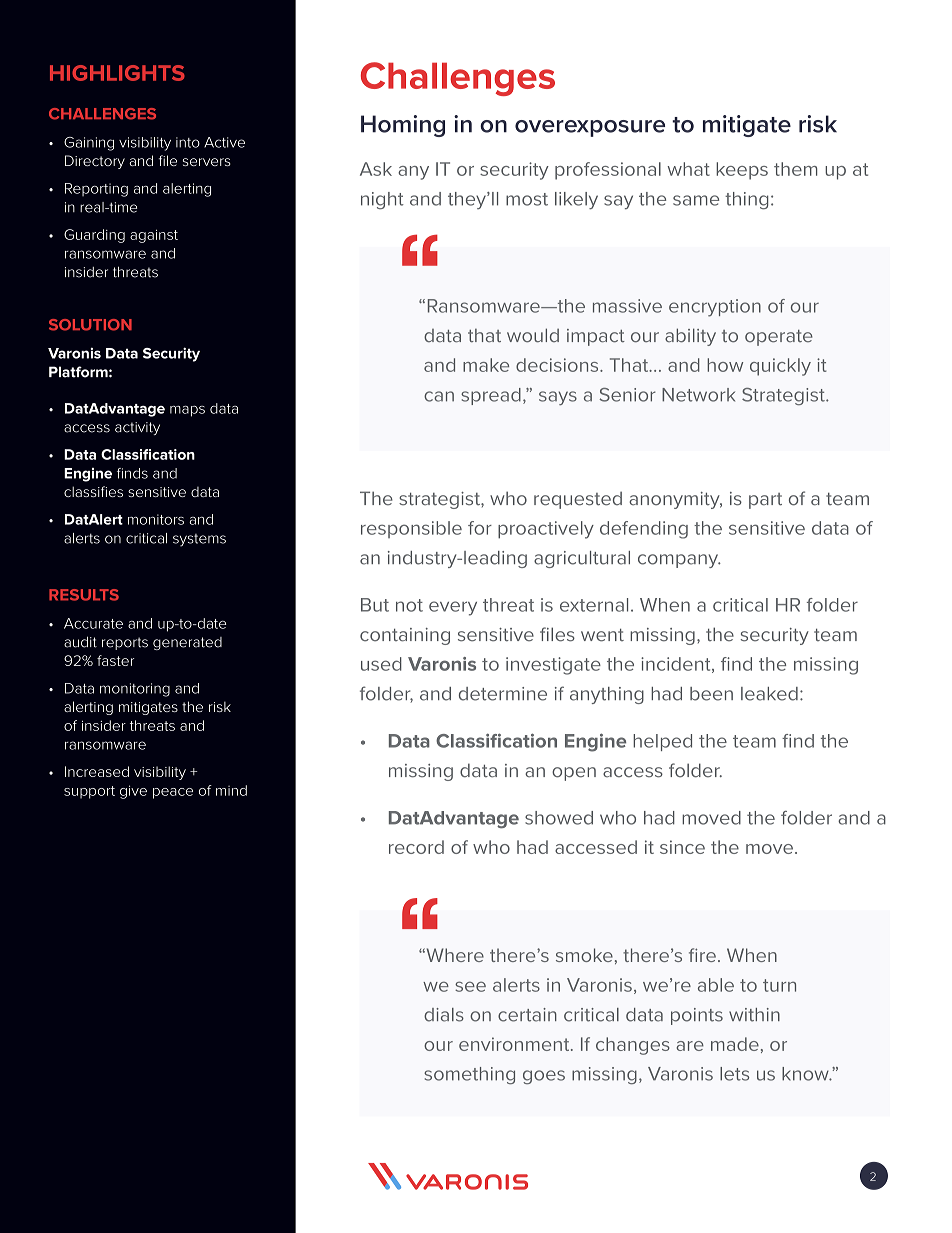 This page has width=952, height=1233. What do you see at coordinates (679, 561) in the page?
I see `company` at bounding box center [679, 561].
